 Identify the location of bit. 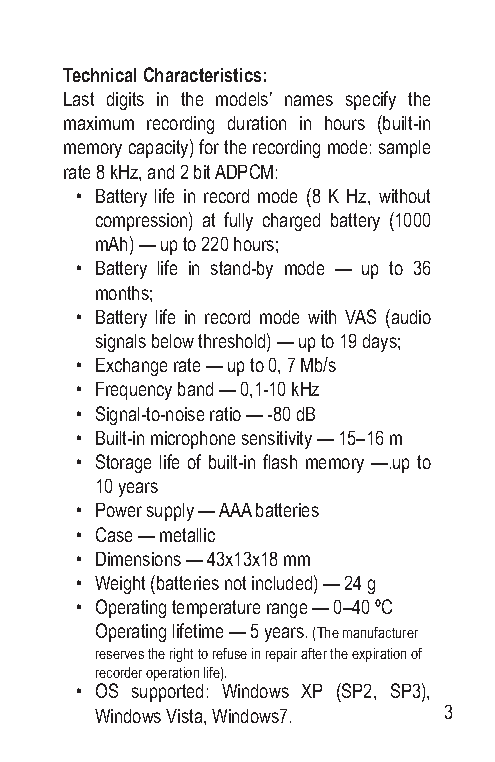
(202, 172).
